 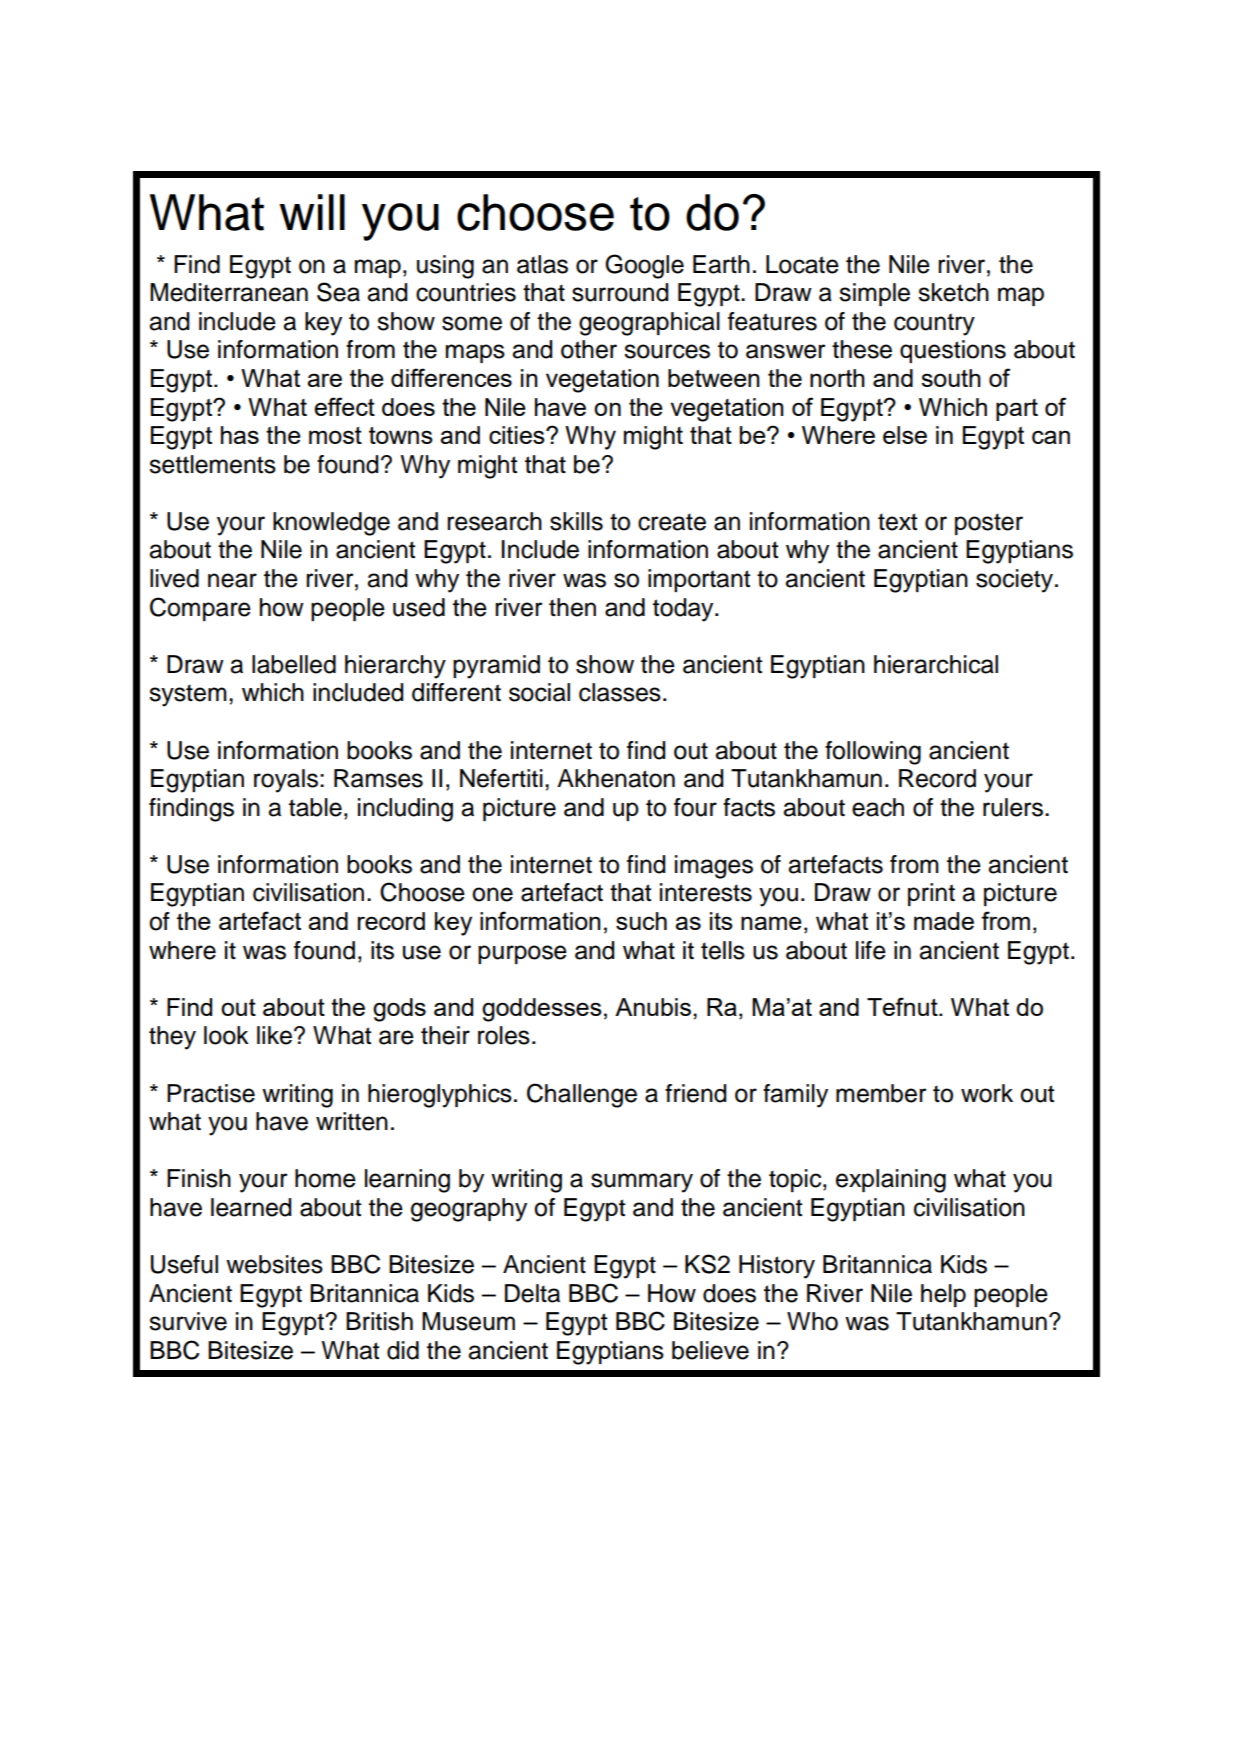 What do you see at coordinates (274, 1035) in the screenshot?
I see `like` at bounding box center [274, 1035].
